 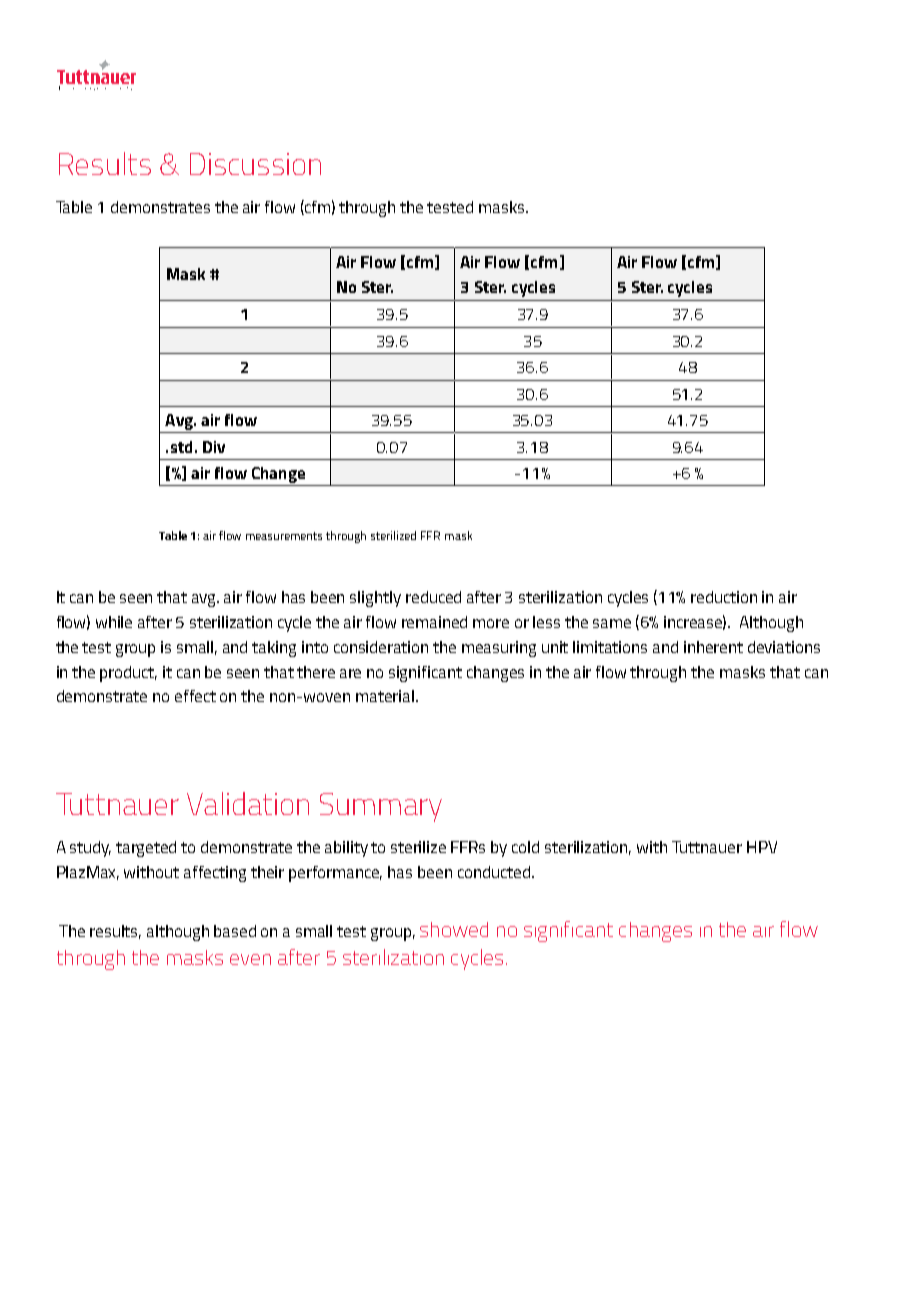 What do you see at coordinates (235, 931) in the screenshot?
I see `based` at bounding box center [235, 931].
